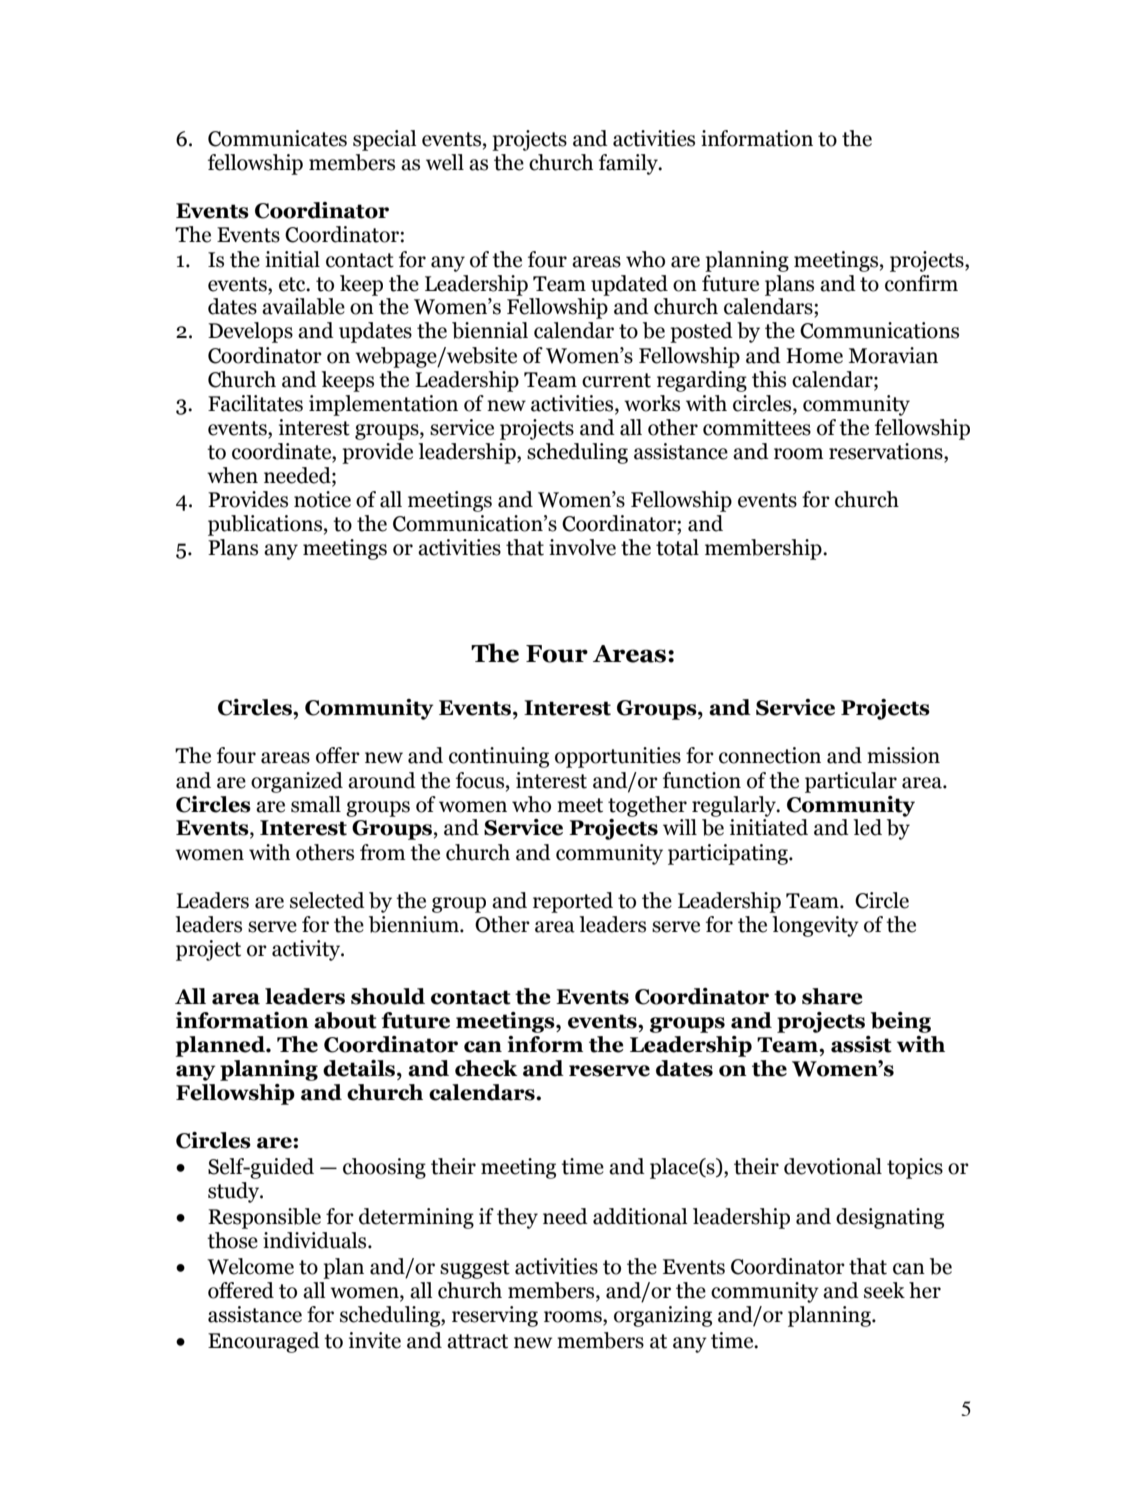 The image size is (1147, 1485). I want to click on coordinate, so click(283, 451).
